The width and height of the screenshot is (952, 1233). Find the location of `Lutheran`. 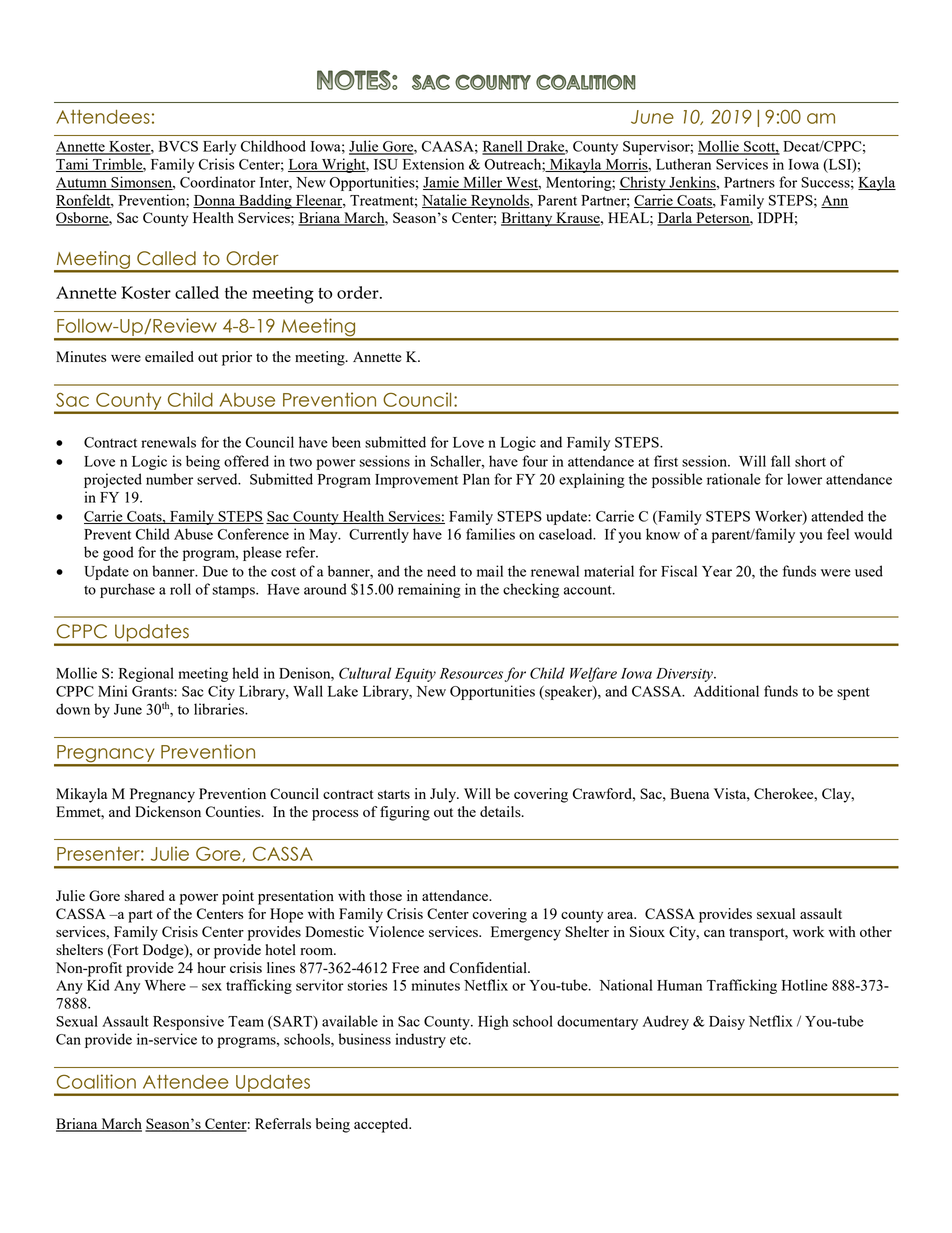

Lutheran is located at coordinates (683, 164).
